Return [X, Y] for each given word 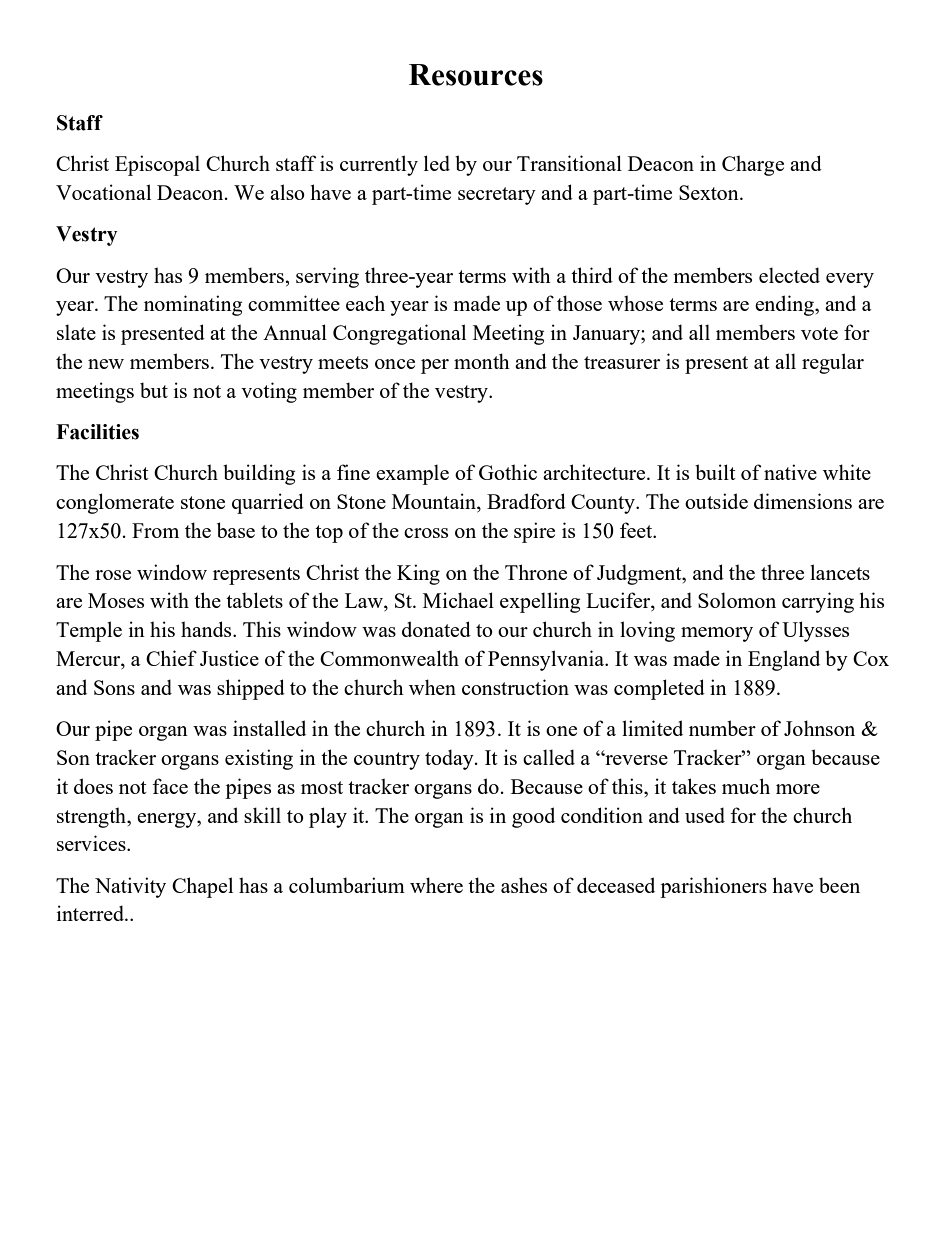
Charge [753, 165]
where [436, 885]
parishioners [713, 887]
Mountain [435, 502]
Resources [476, 75]
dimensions [803, 501]
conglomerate [115, 503]
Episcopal [157, 165]
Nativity [130, 887]
